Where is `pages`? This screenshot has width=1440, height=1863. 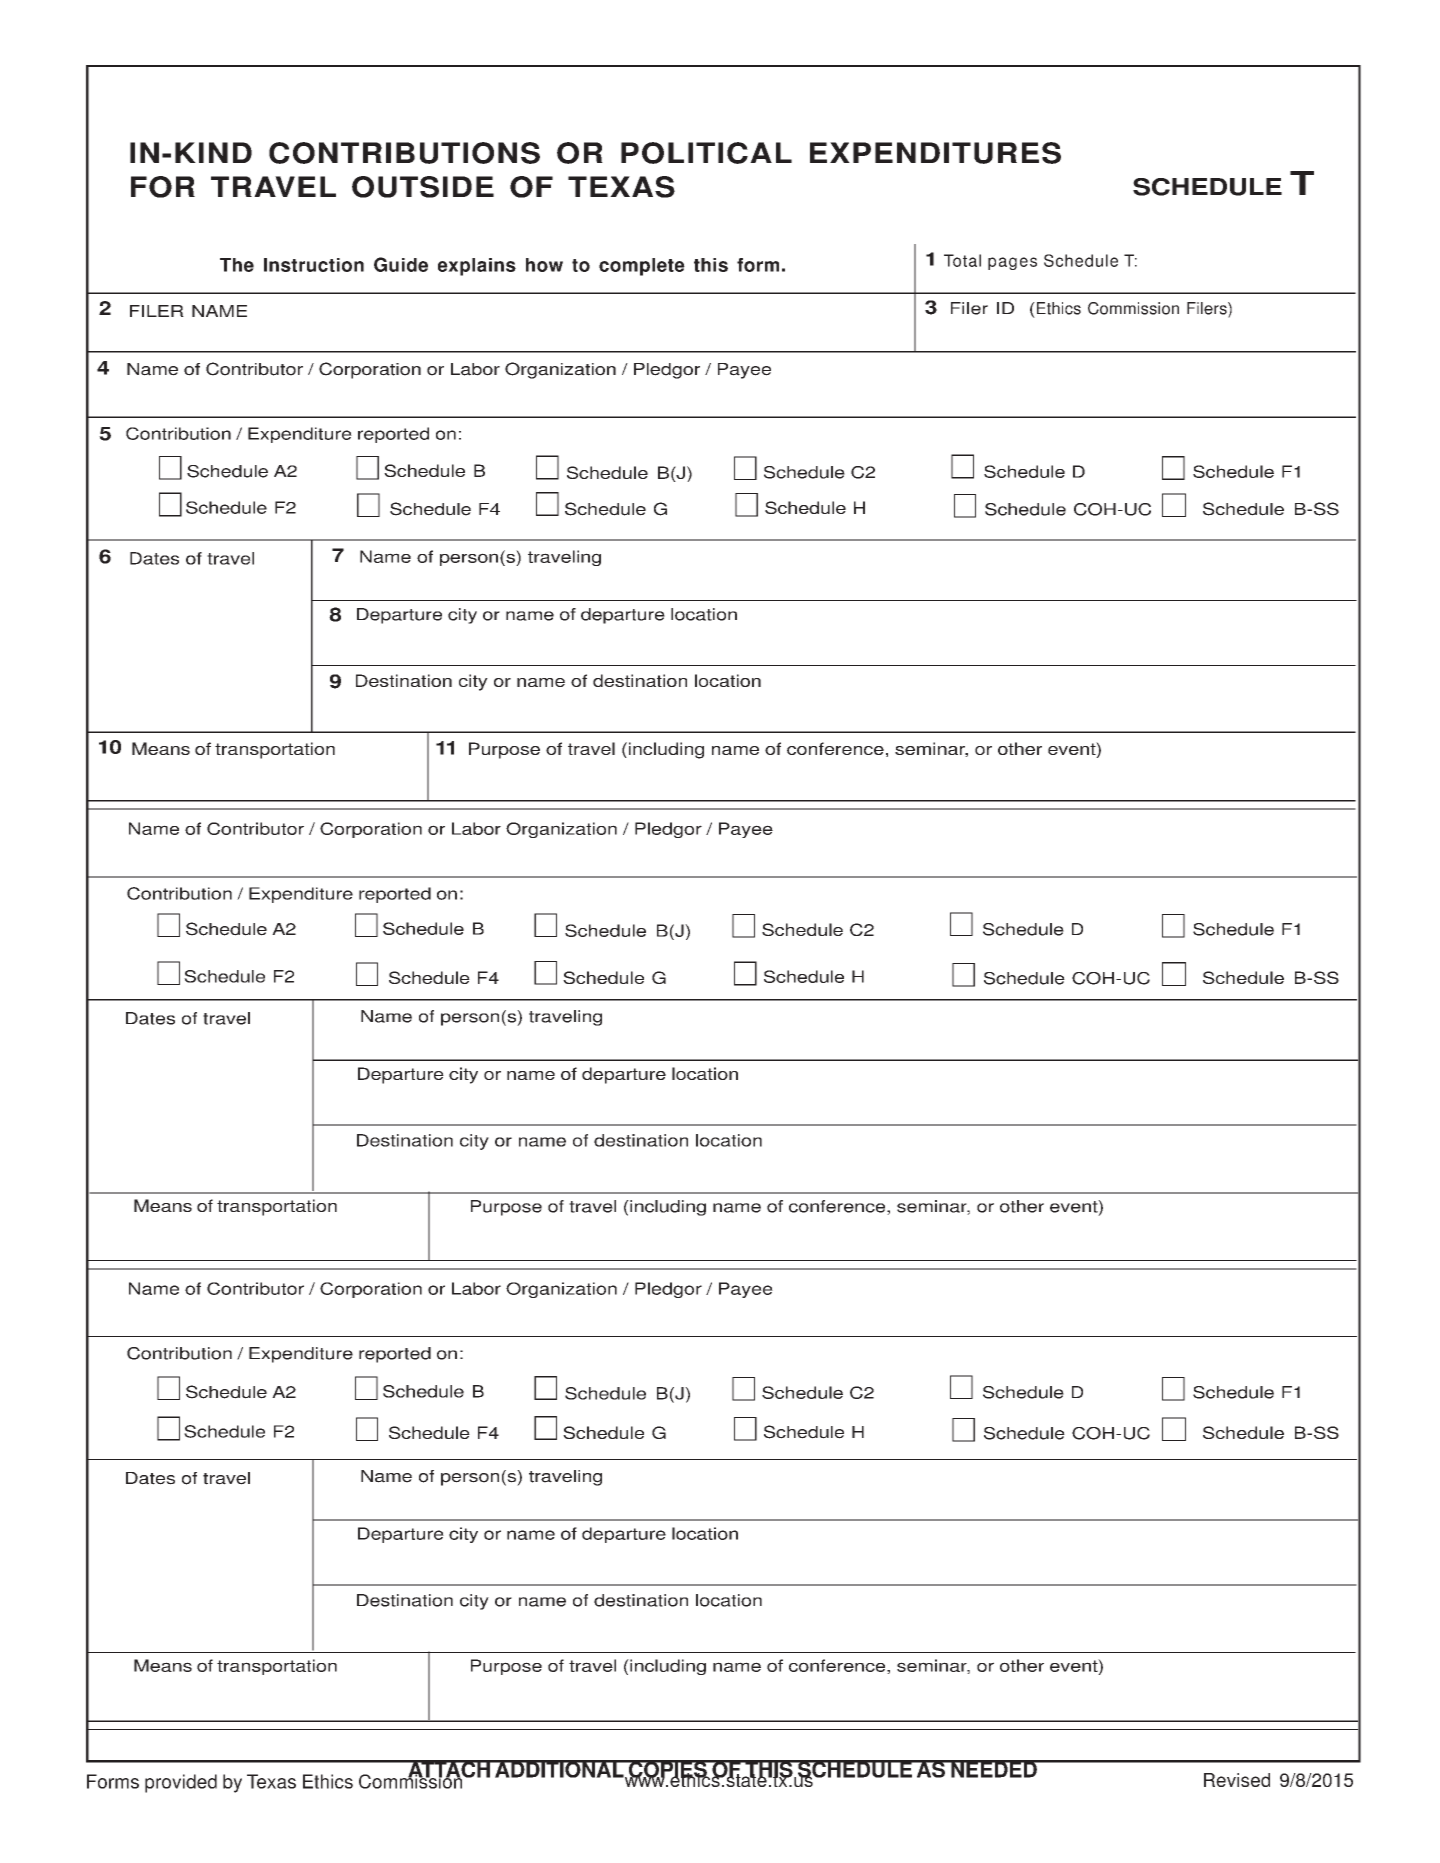 pages is located at coordinates (1012, 263).
